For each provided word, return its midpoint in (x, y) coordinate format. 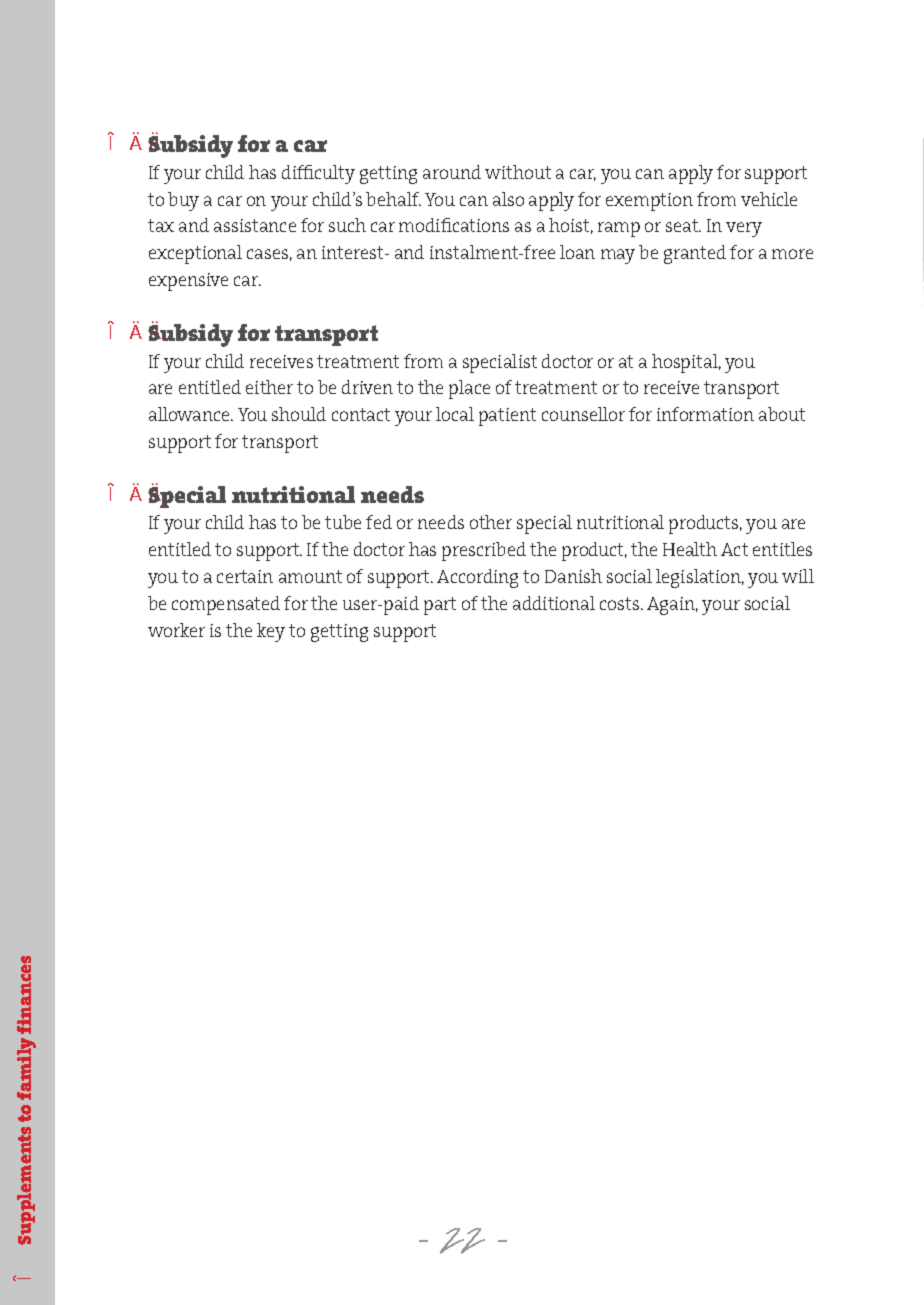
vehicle (769, 199)
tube (343, 522)
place (469, 389)
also (508, 199)
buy (183, 201)
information (705, 414)
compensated (226, 605)
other (491, 522)
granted (695, 254)
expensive (188, 282)
